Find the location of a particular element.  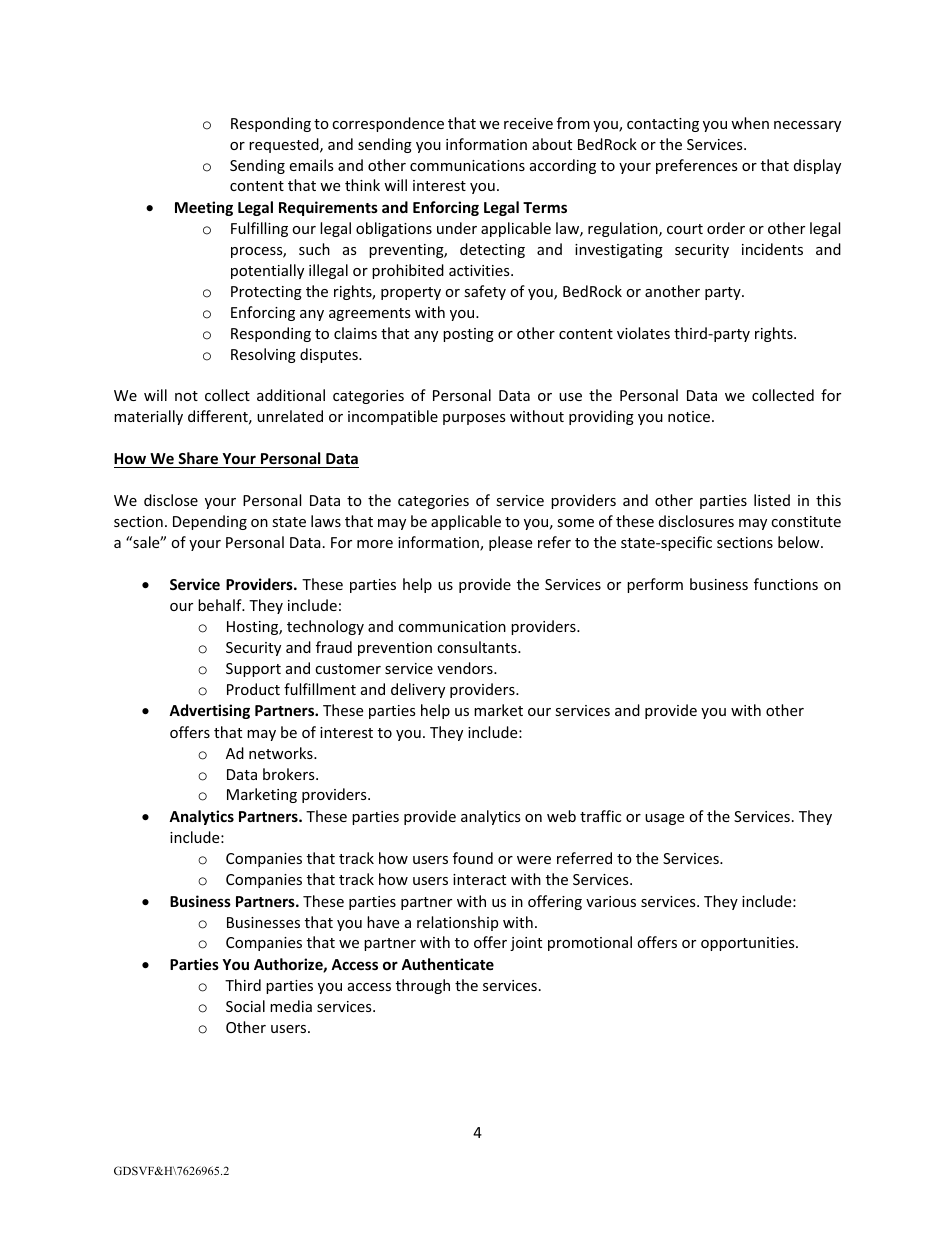

Support is located at coordinates (253, 670).
